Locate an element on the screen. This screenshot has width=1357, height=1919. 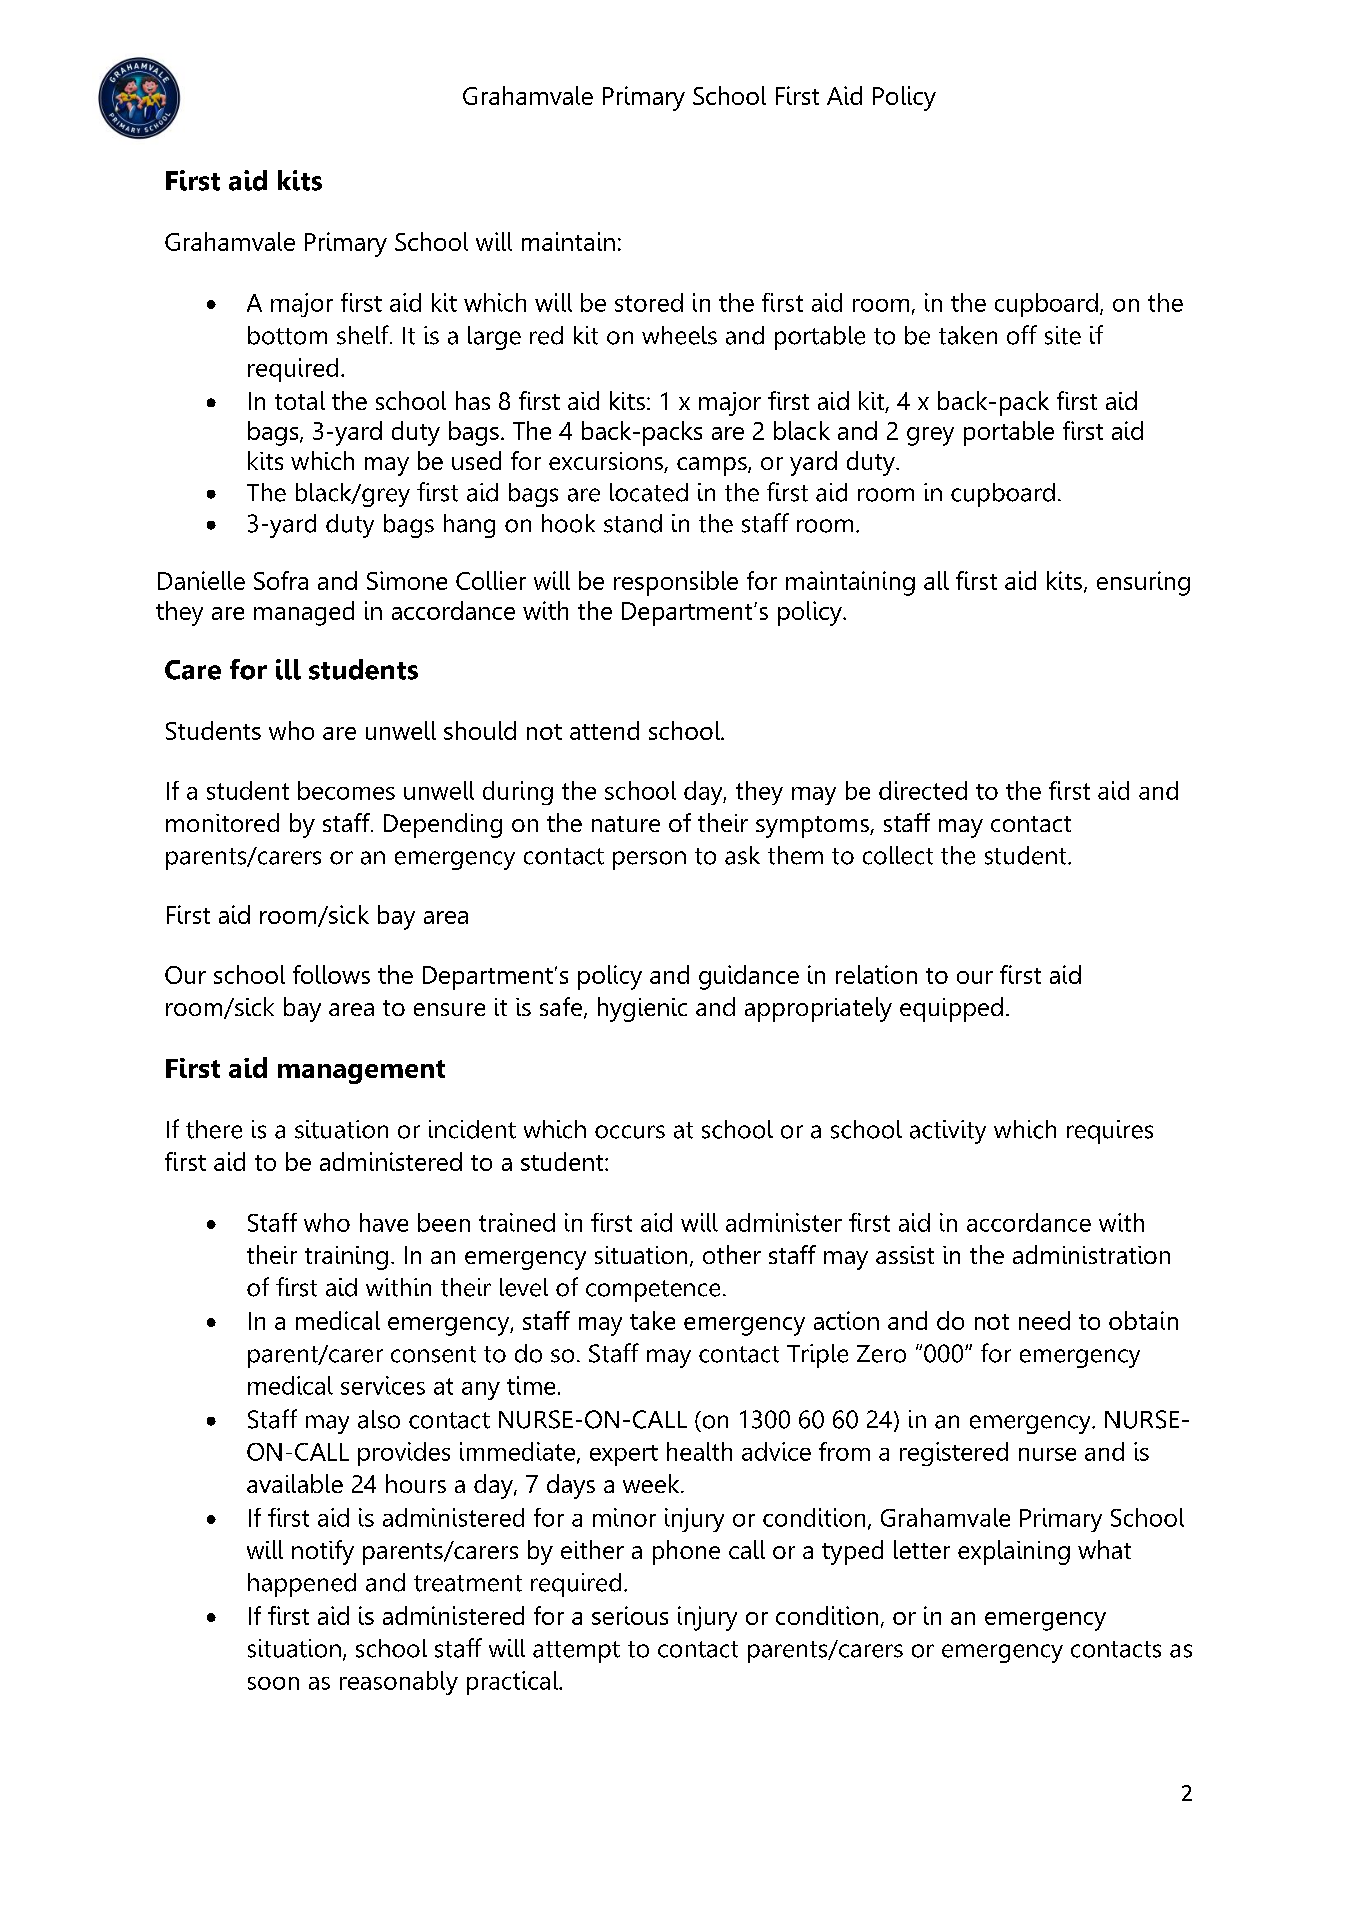
becomes is located at coordinates (346, 790).
